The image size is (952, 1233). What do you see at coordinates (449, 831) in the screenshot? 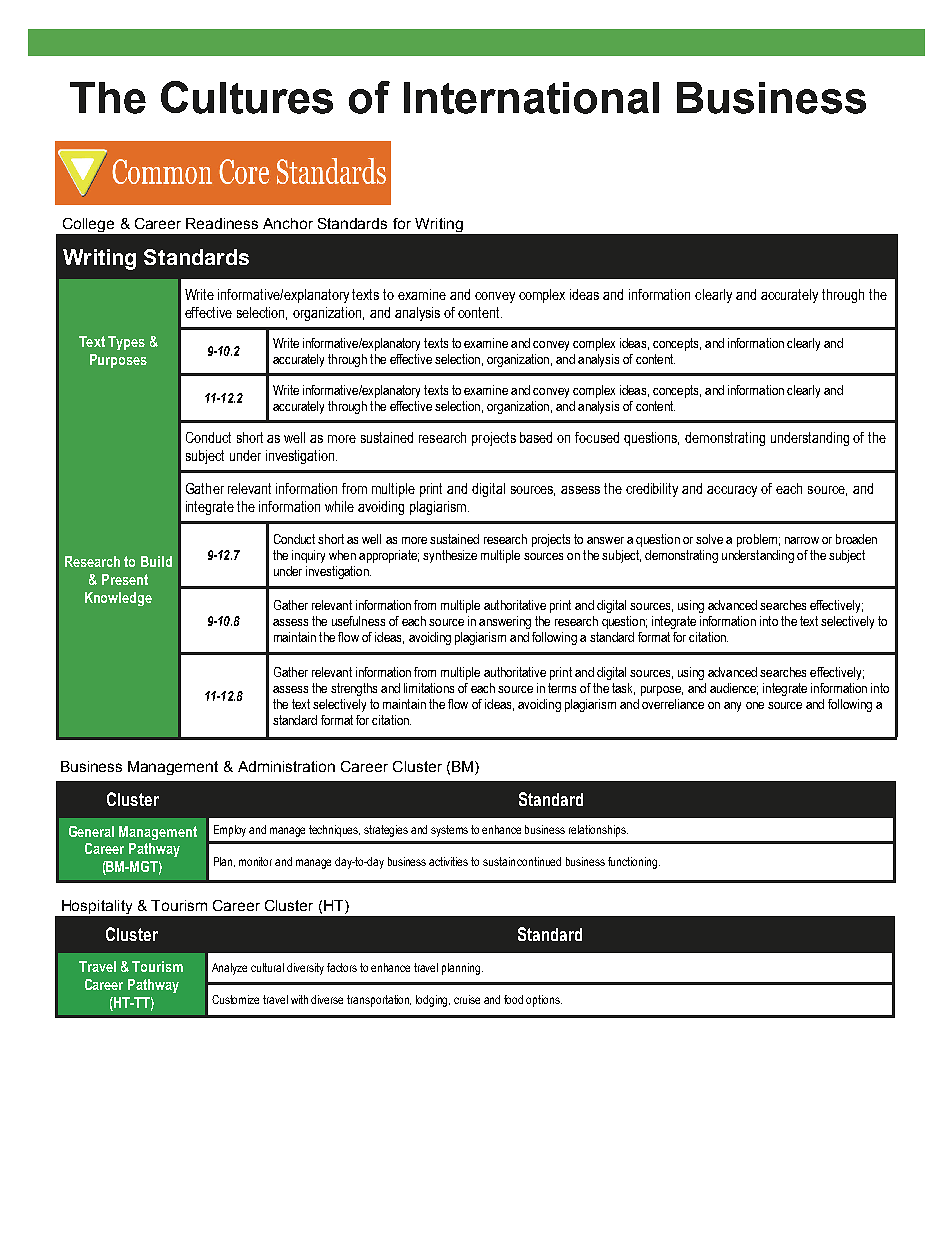
I see `systems` at bounding box center [449, 831].
